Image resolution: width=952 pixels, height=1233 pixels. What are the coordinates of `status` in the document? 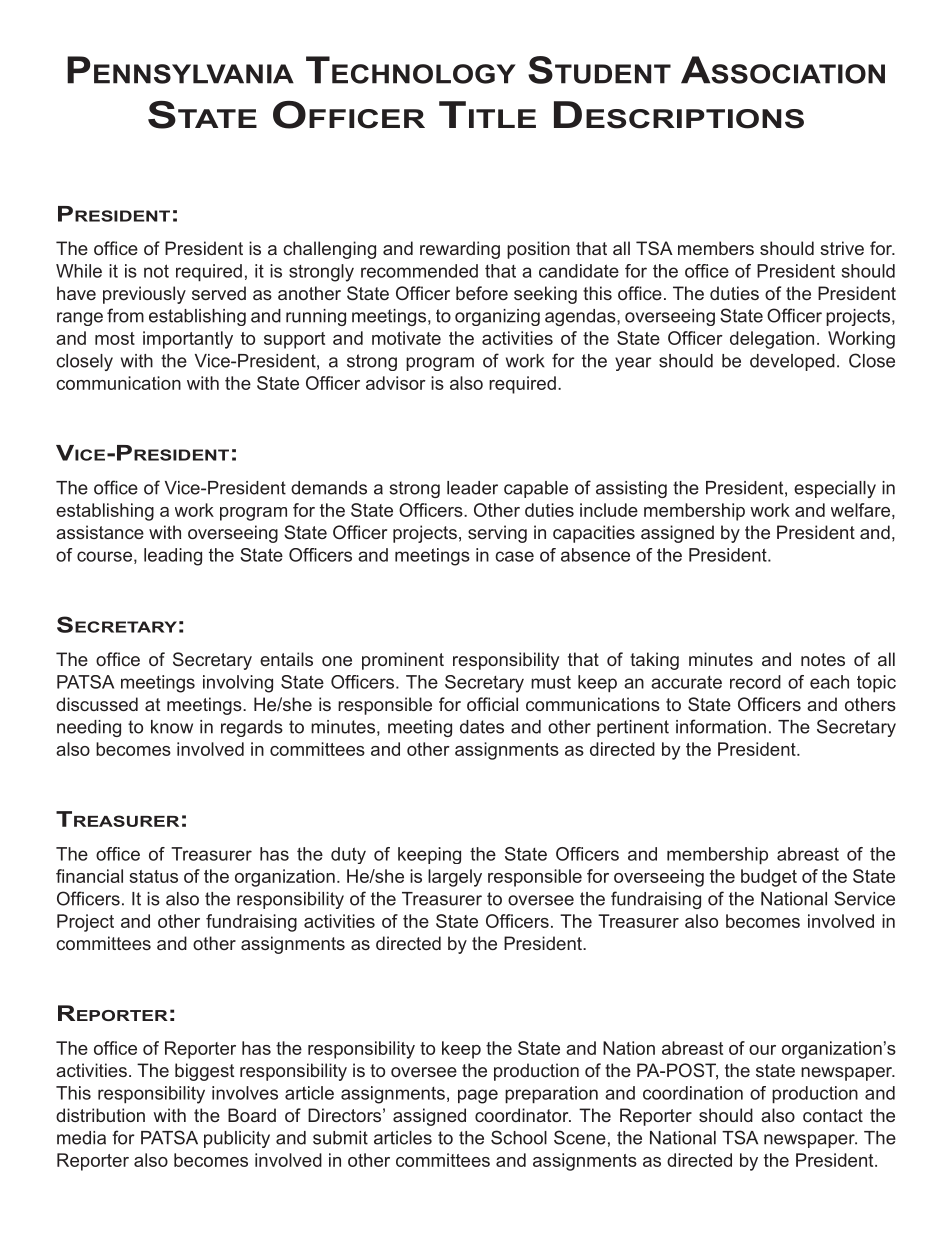 It's located at (154, 876).
